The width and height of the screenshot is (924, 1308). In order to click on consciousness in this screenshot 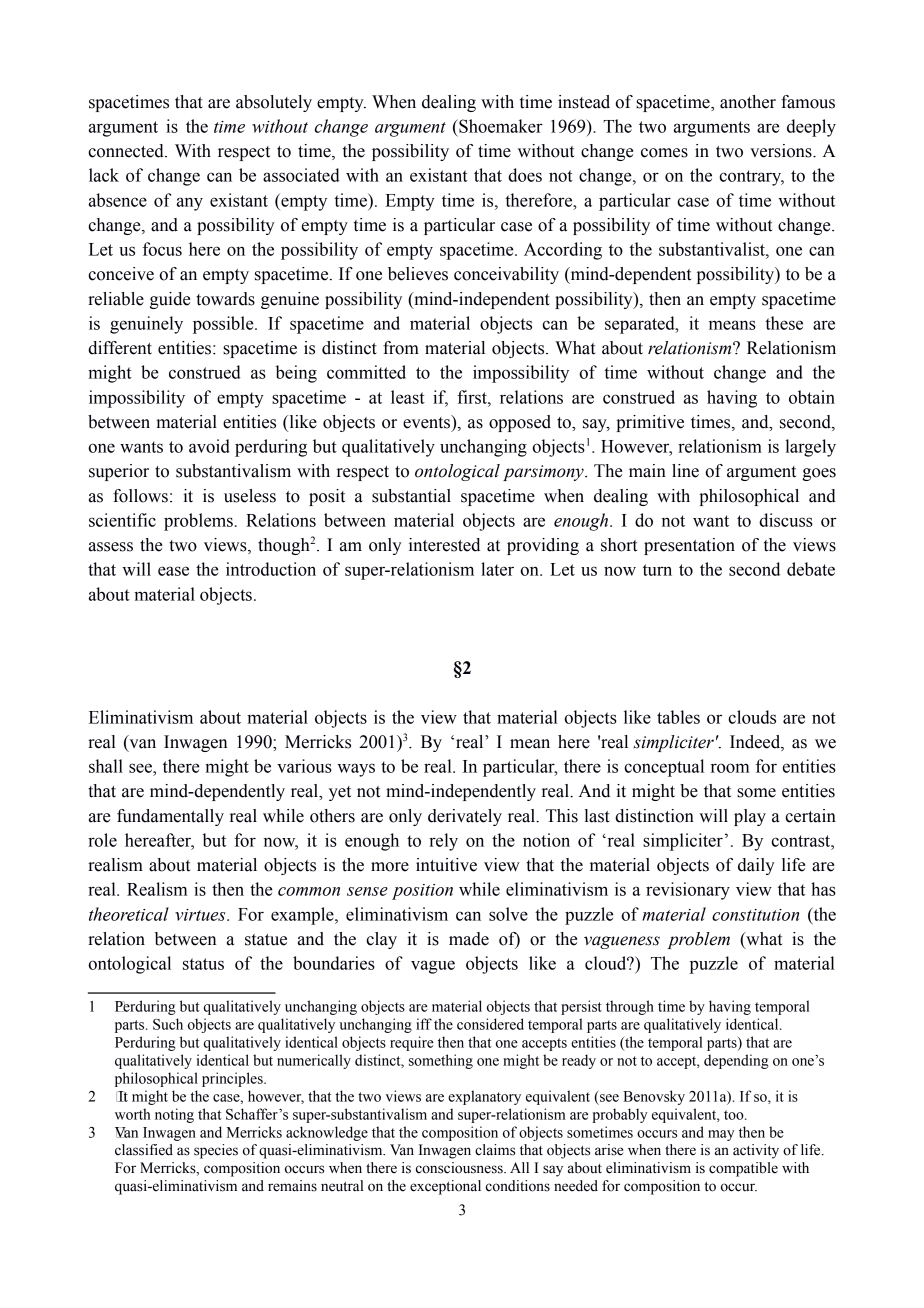, I will do `click(460, 1168)`.
